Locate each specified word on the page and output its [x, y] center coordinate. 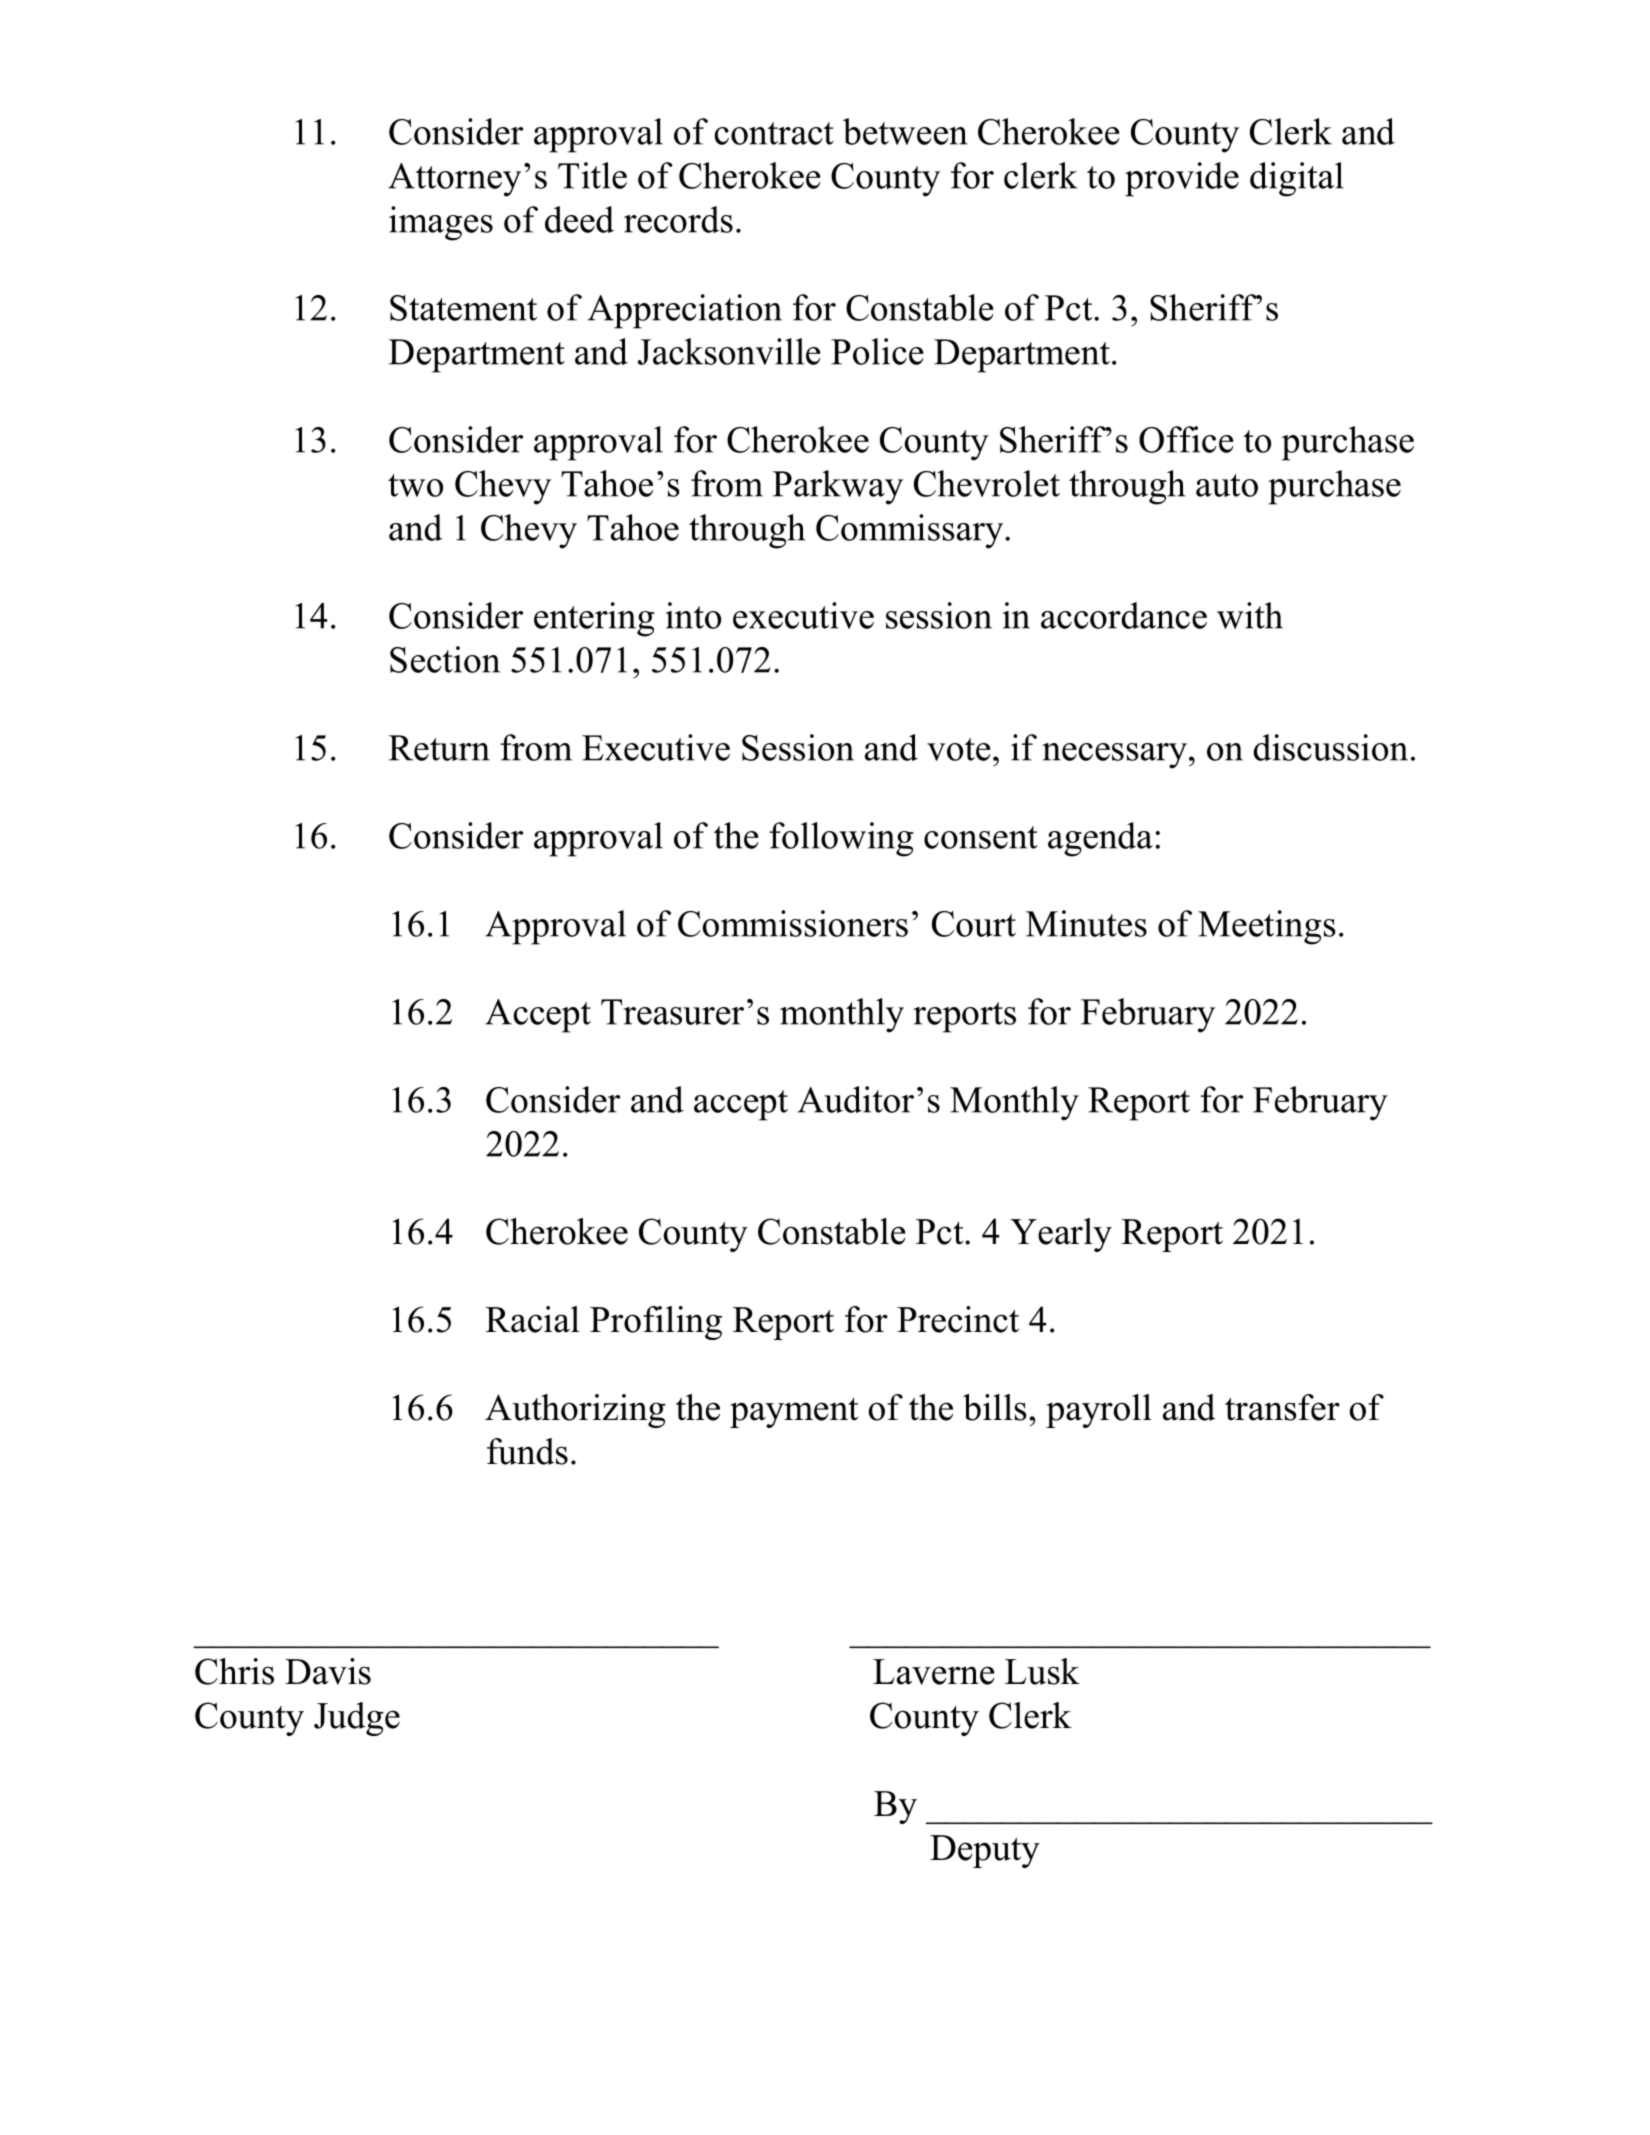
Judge [357, 1719]
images [441, 223]
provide [1182, 179]
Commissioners [793, 923]
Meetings [1267, 927]
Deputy [985, 1851]
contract [774, 133]
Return [439, 748]
